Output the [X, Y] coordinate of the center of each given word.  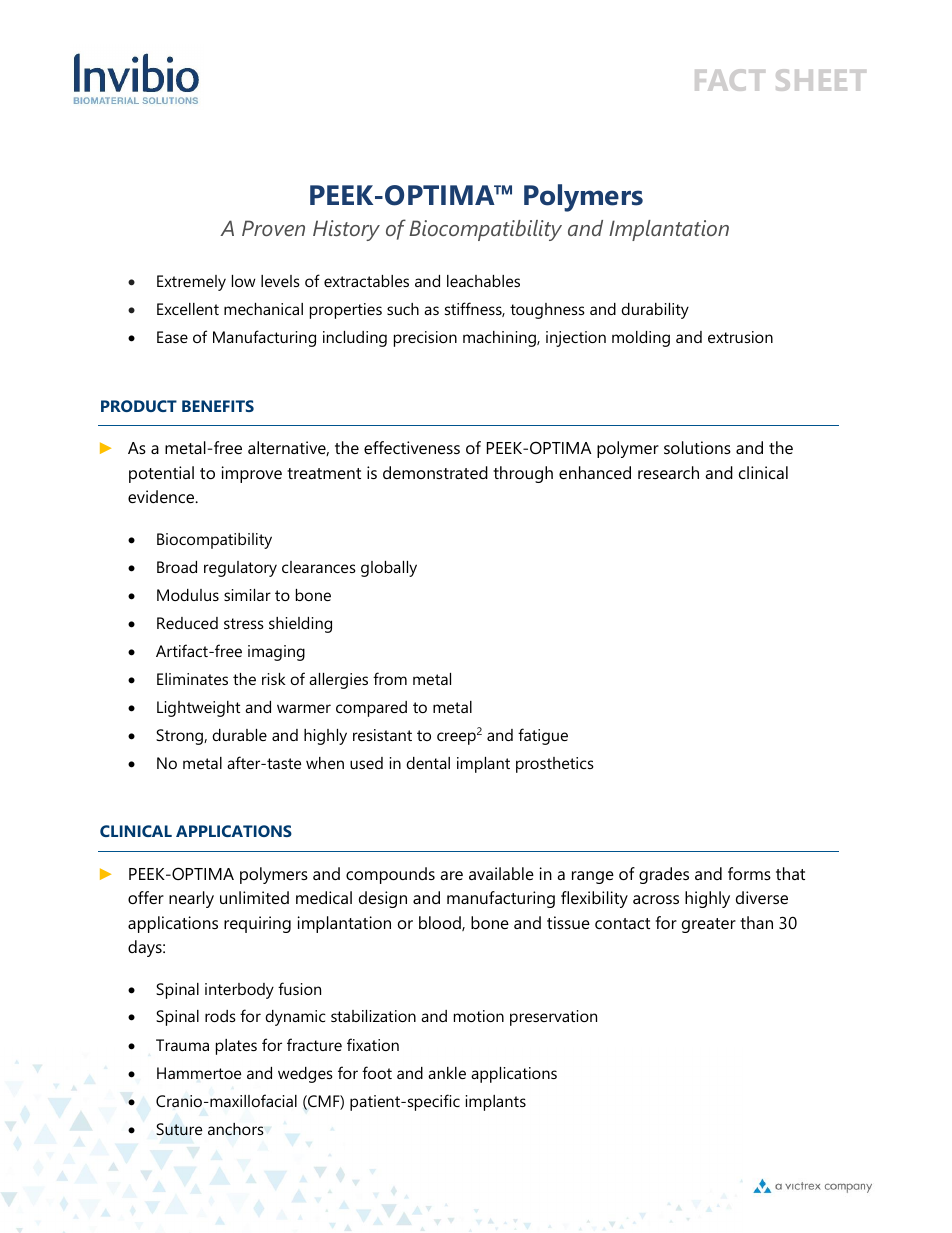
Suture [179, 1129]
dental [428, 763]
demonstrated [435, 472]
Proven [273, 228]
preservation [553, 1018]
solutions [697, 447]
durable [239, 735]
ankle [447, 1073]
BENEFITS [218, 406]
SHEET [821, 80]
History [346, 230]
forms [749, 873]
